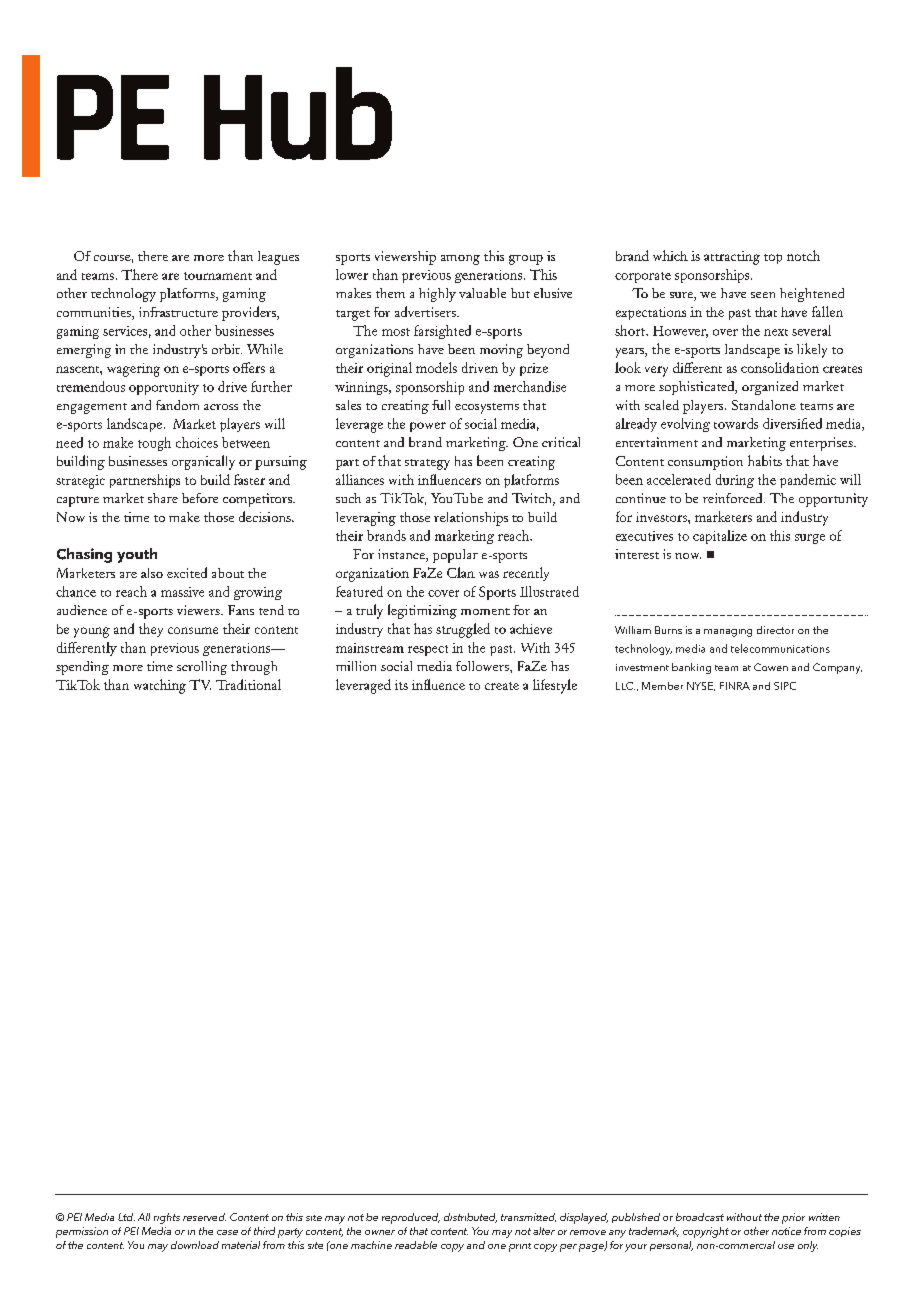 This image has width=924, height=1308. I want to click on rights, so click(167, 1218).
